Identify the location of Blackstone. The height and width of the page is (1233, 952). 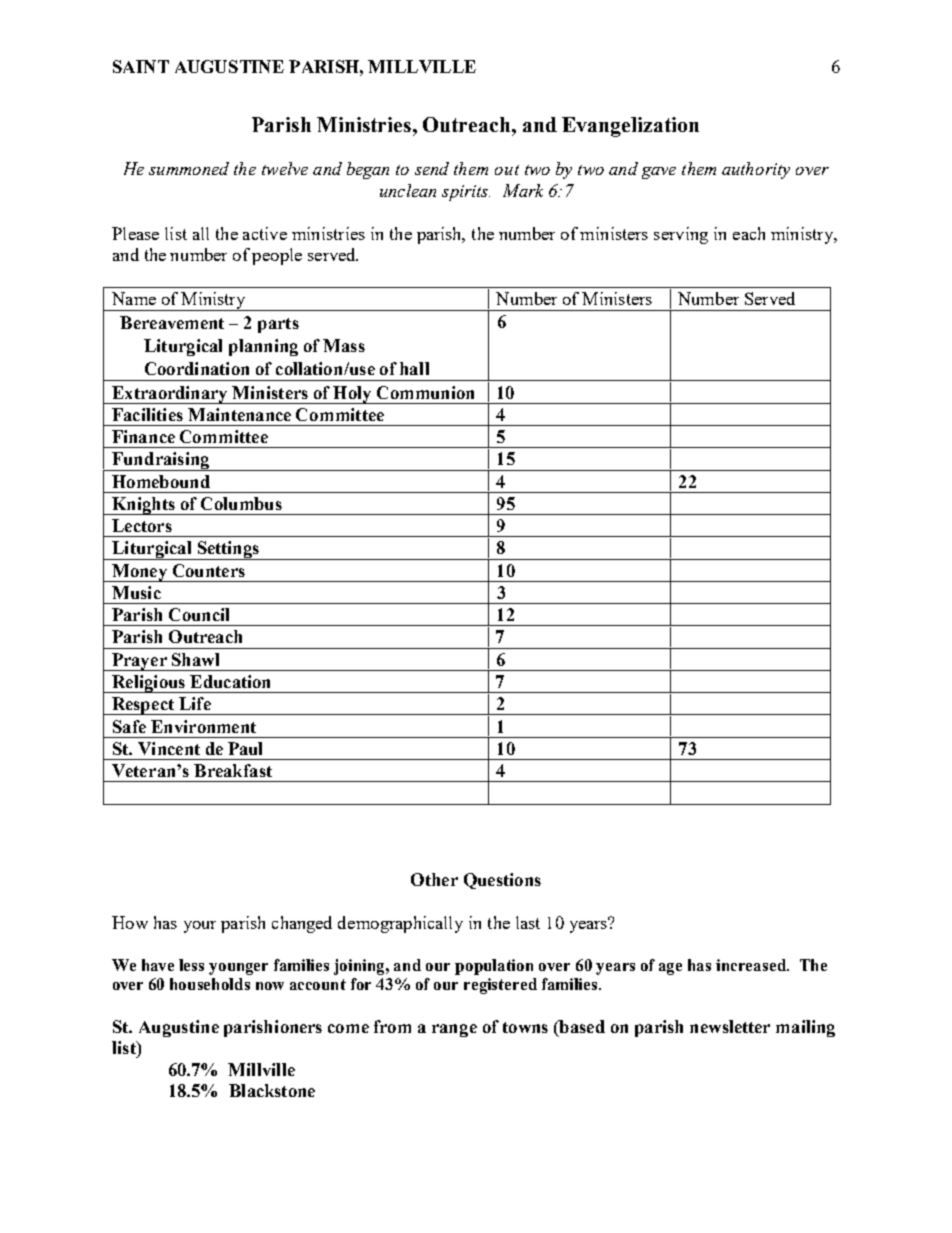
(272, 1090).
